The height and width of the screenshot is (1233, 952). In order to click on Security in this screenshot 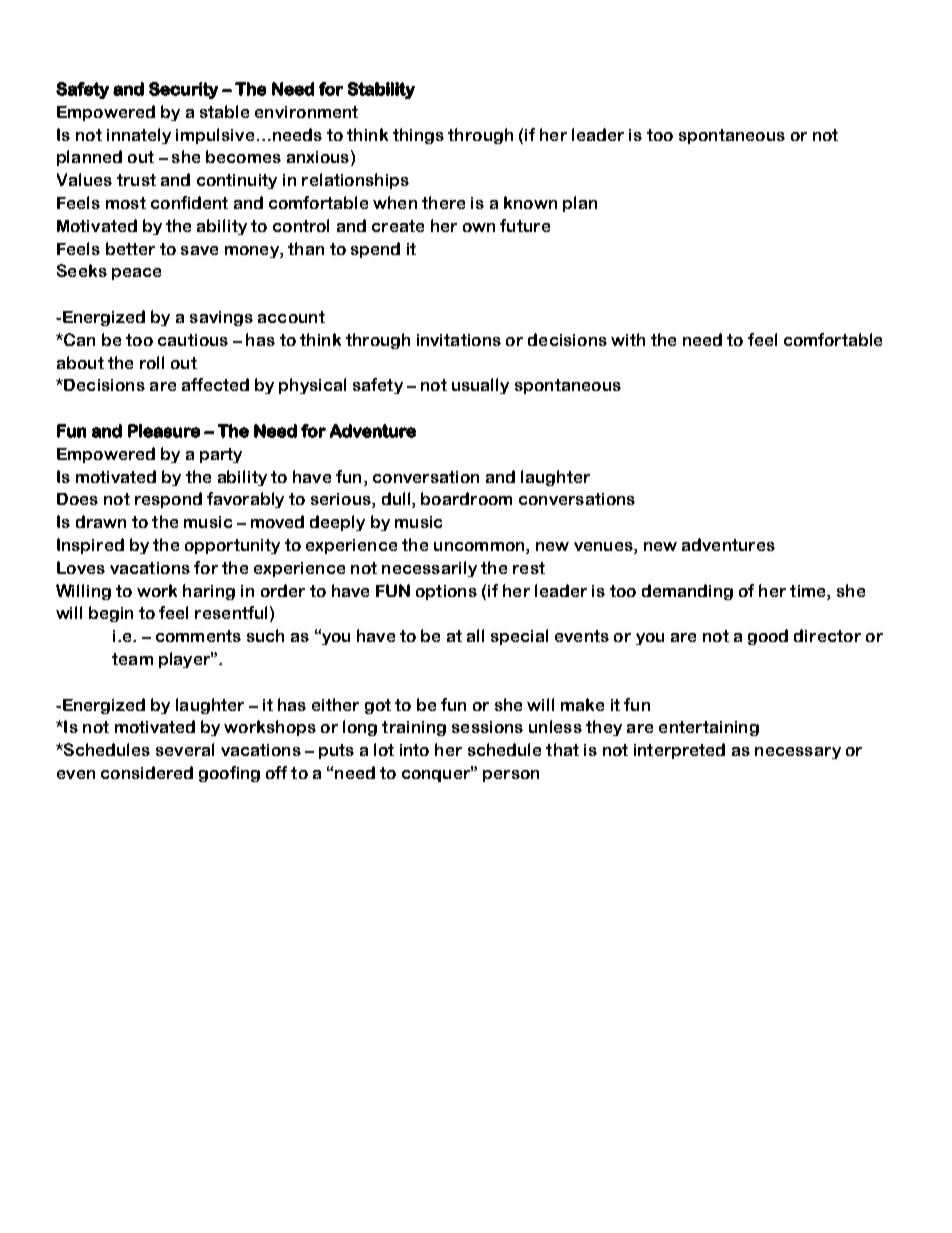, I will do `click(183, 90)`.
